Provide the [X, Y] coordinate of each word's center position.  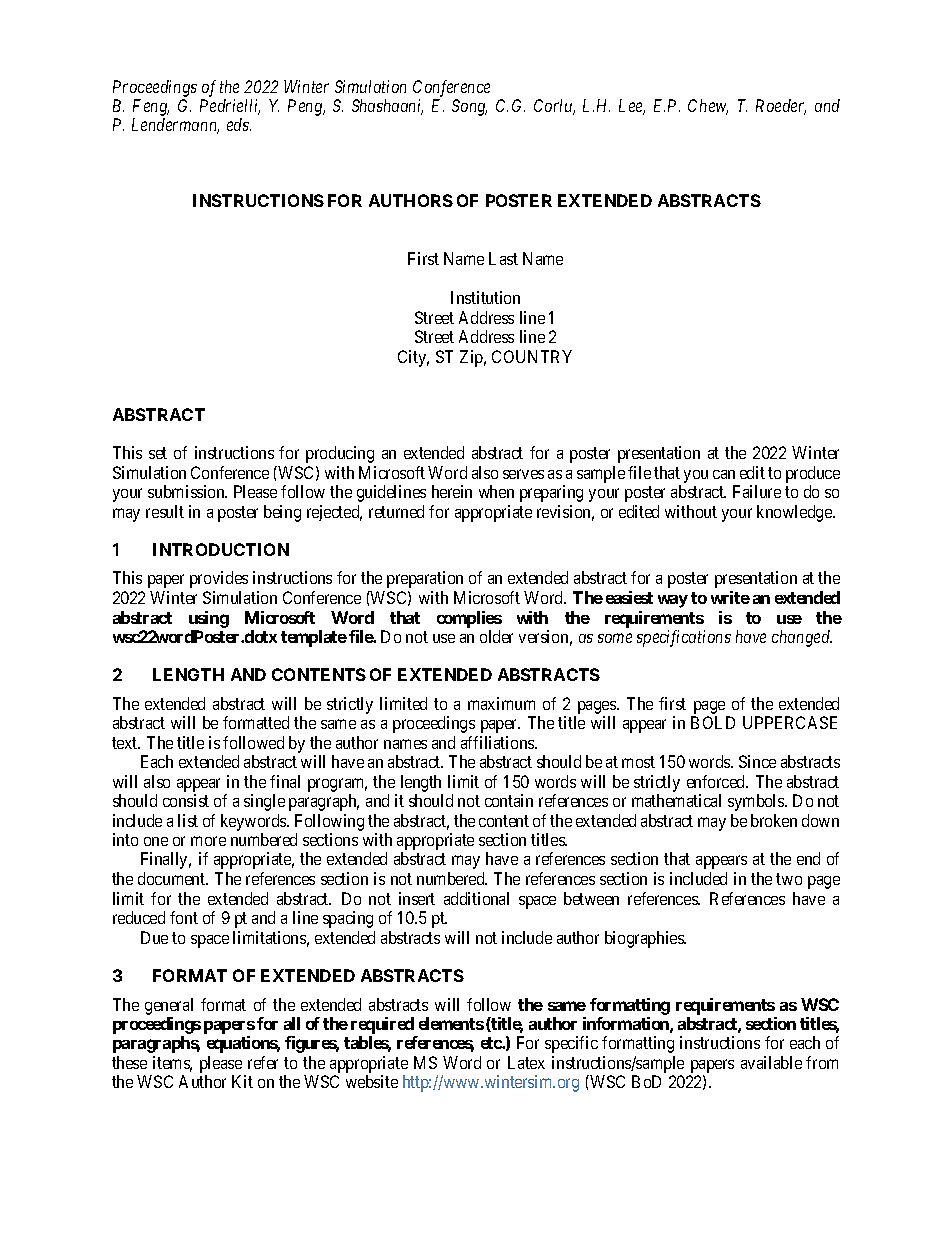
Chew [708, 107]
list [188, 820]
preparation [425, 579]
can [724, 474]
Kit [242, 1081]
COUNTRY [532, 356]
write [730, 597]
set [158, 453]
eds [239, 124]
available [771, 1062]
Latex [526, 1062]
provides [219, 579]
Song [469, 107]
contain [509, 800]
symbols [757, 802]
